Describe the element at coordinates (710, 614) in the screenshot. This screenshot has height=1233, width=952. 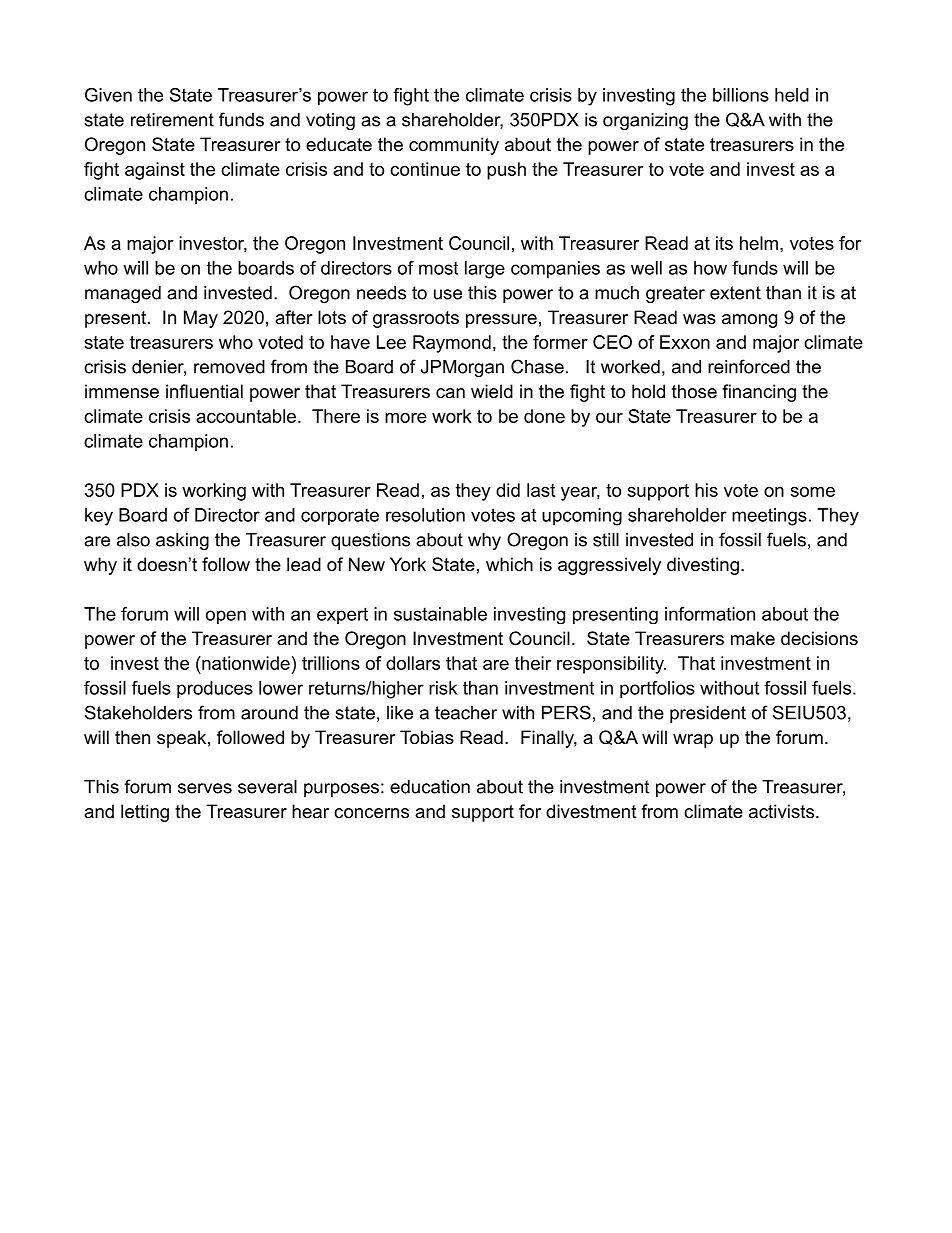
I see `information` at that location.
